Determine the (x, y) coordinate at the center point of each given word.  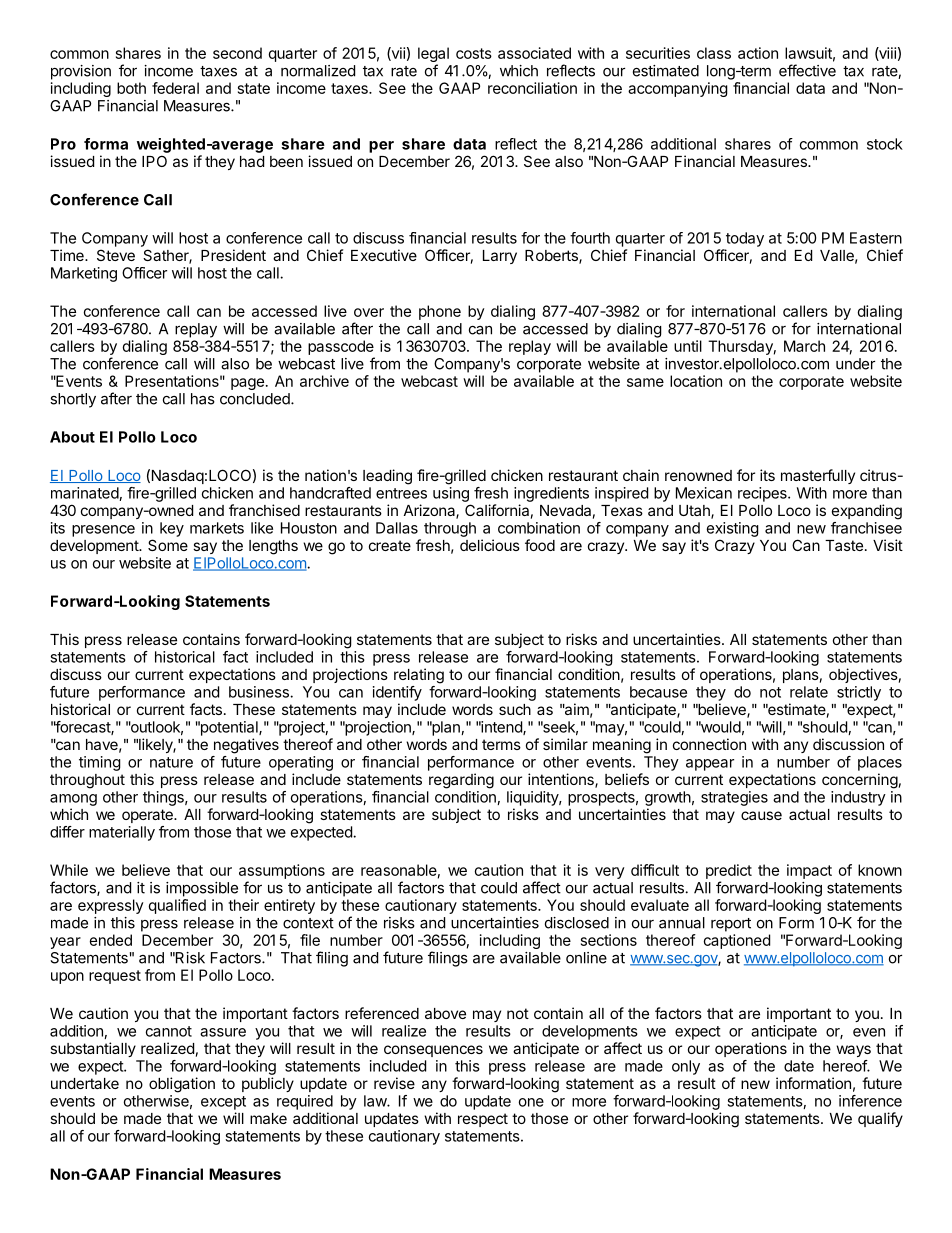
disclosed (577, 923)
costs (474, 53)
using (451, 494)
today (745, 239)
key (172, 529)
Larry (500, 257)
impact (809, 871)
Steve (116, 255)
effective (807, 70)
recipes (763, 494)
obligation (182, 1085)
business (260, 692)
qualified (177, 906)
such (515, 709)
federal (175, 88)
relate (809, 692)
